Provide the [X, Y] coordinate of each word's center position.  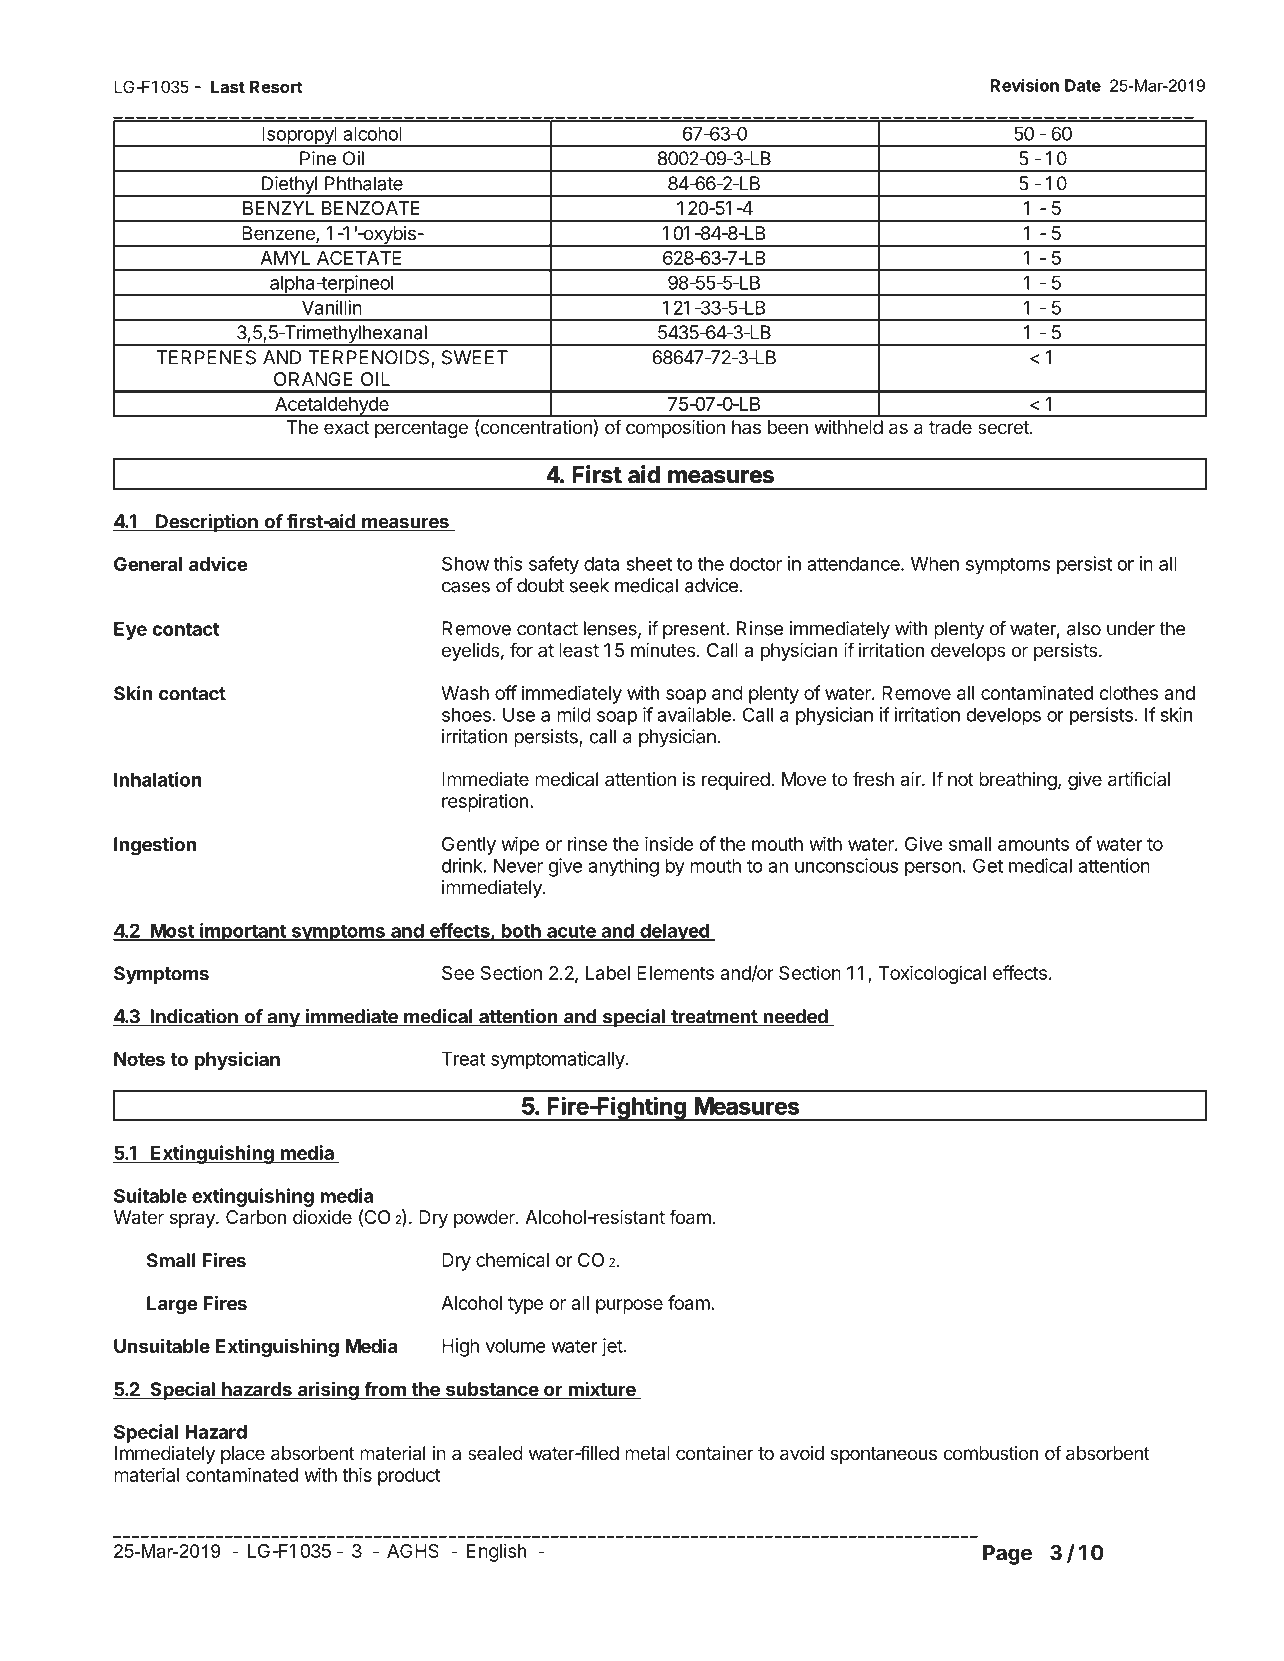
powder [485, 1219]
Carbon [256, 1217]
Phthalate [364, 183]
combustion [990, 1453]
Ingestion [155, 846]
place [243, 1455]
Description [207, 523]
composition [675, 429]
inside [669, 843]
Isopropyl [299, 137]
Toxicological [932, 974]
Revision [1025, 85]
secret [1004, 427]
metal [647, 1453]
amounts [1033, 844]
